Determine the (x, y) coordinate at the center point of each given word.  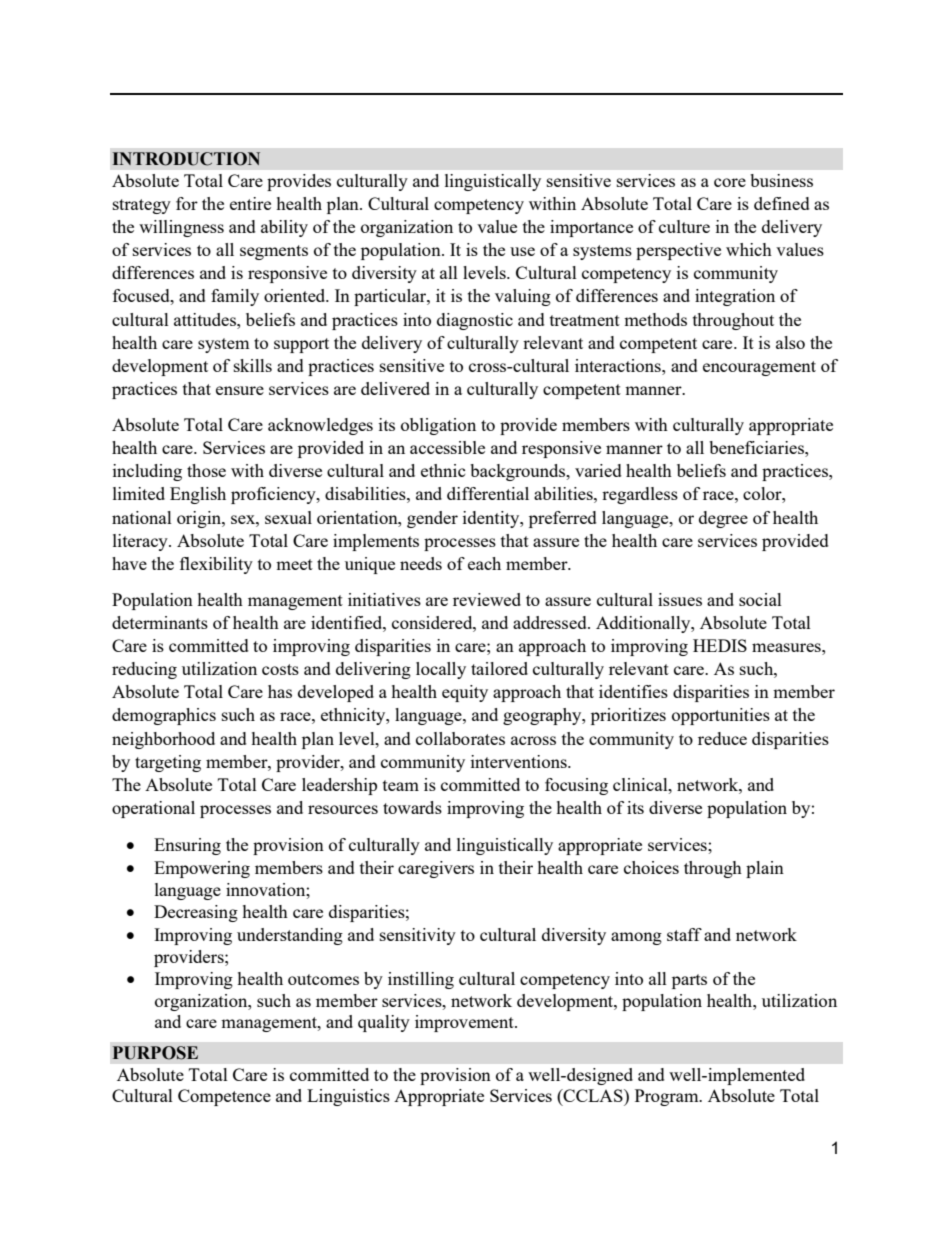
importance (591, 228)
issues (680, 599)
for (187, 203)
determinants (160, 622)
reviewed (487, 599)
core (730, 182)
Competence (224, 1097)
